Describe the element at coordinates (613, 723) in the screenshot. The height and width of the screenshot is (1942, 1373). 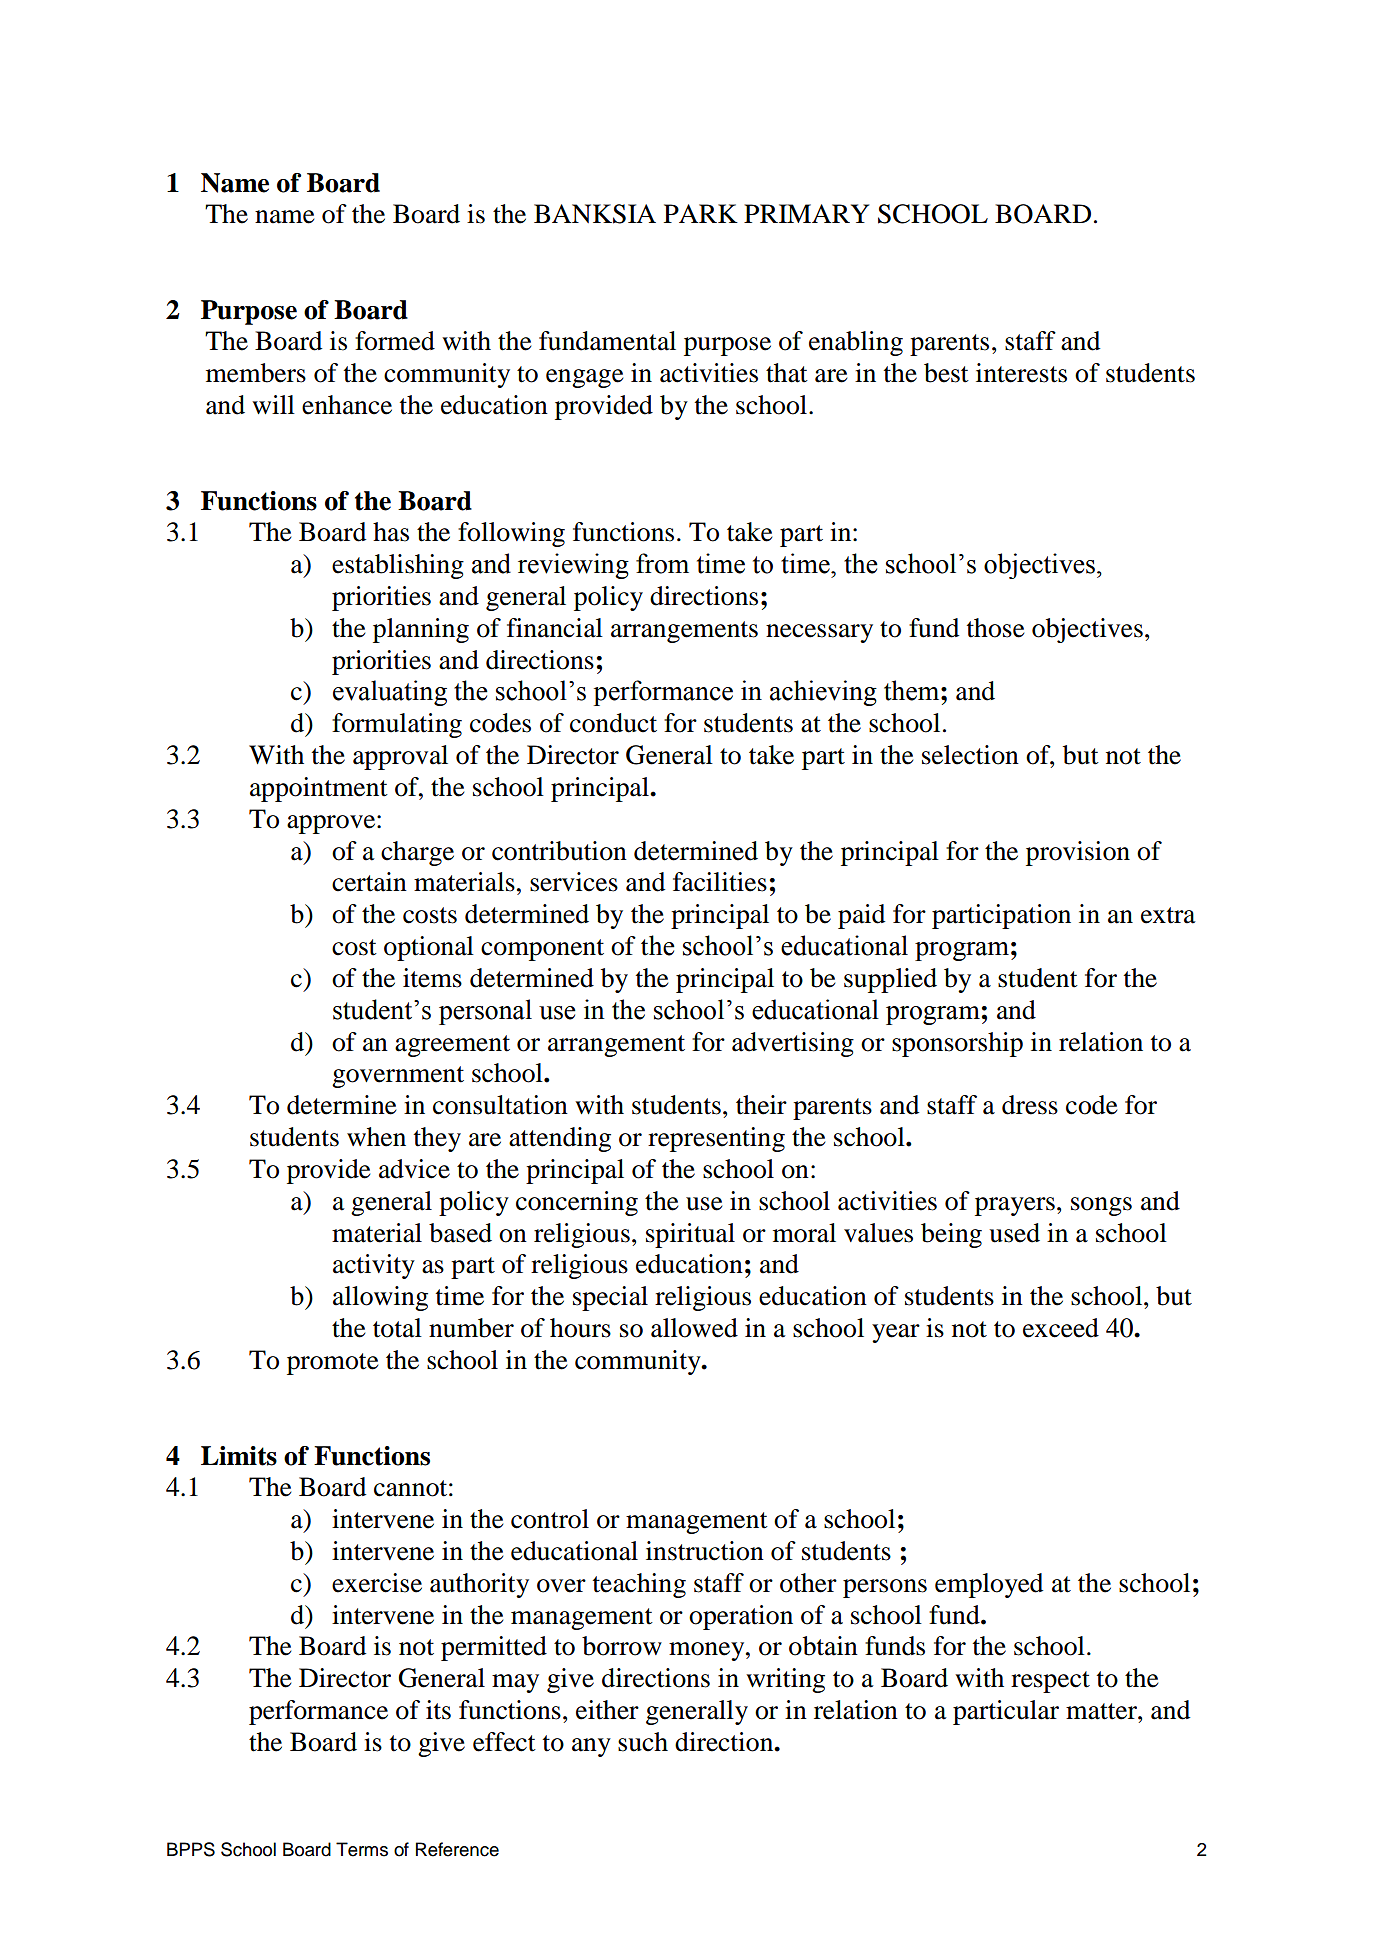
I see `conduct` at that location.
